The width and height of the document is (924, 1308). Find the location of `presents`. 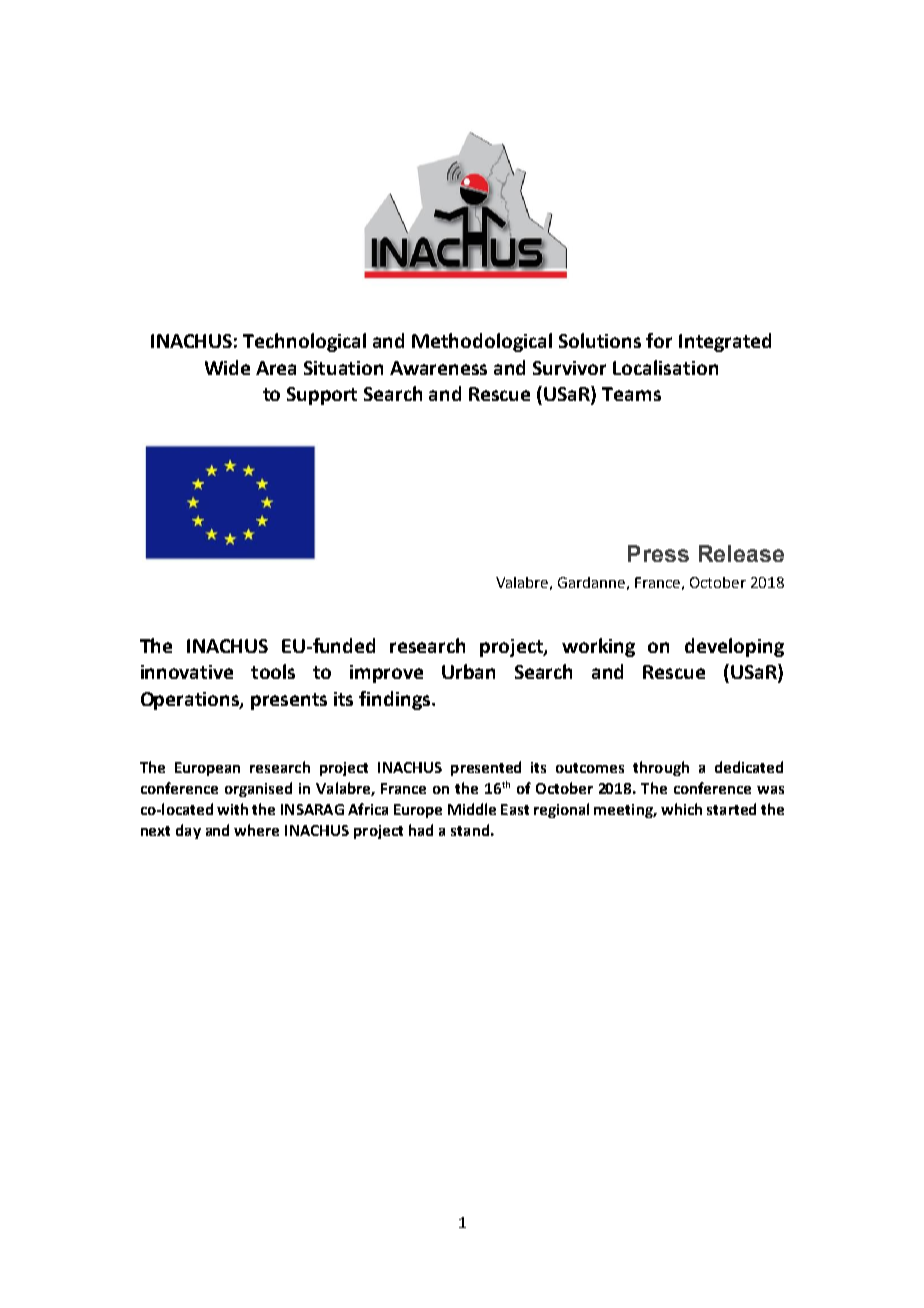

presents is located at coordinates (289, 701).
